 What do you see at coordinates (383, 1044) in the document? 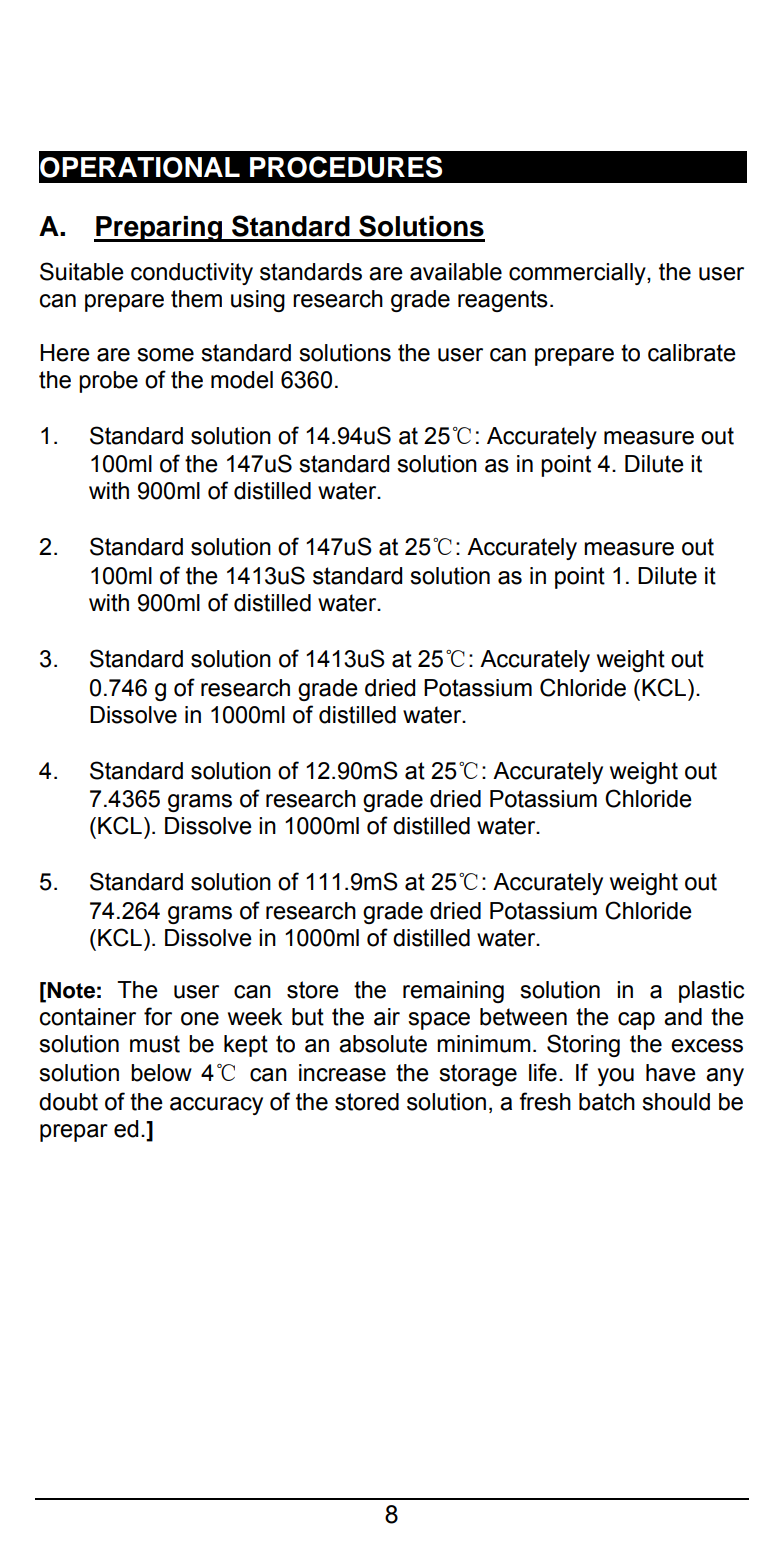
I see `absolute` at bounding box center [383, 1044].
